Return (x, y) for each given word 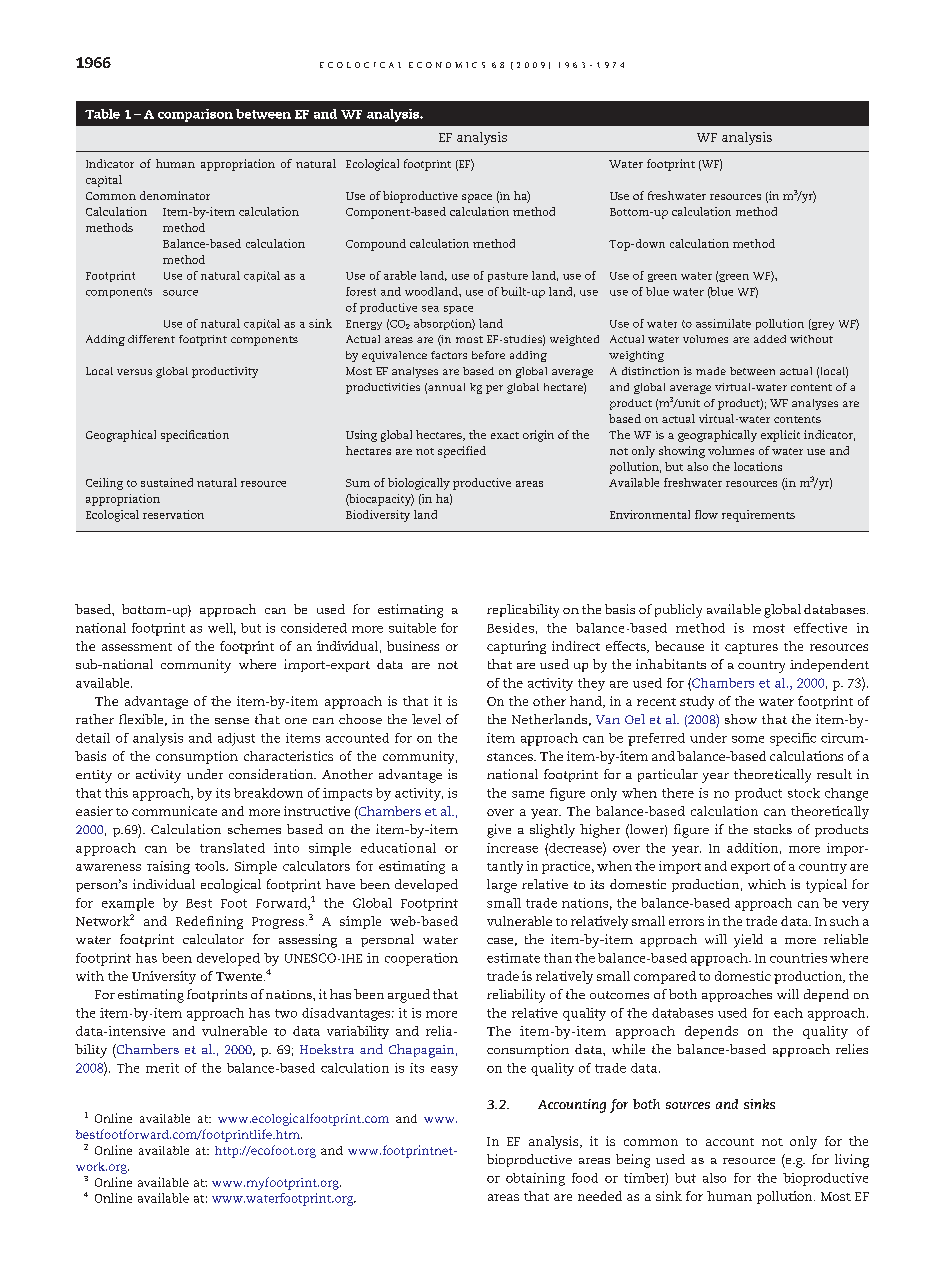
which (767, 884)
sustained (167, 482)
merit (162, 1068)
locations (758, 466)
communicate (174, 811)
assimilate (723, 323)
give (499, 831)
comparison (195, 115)
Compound (376, 245)
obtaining (535, 1179)
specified (462, 452)
